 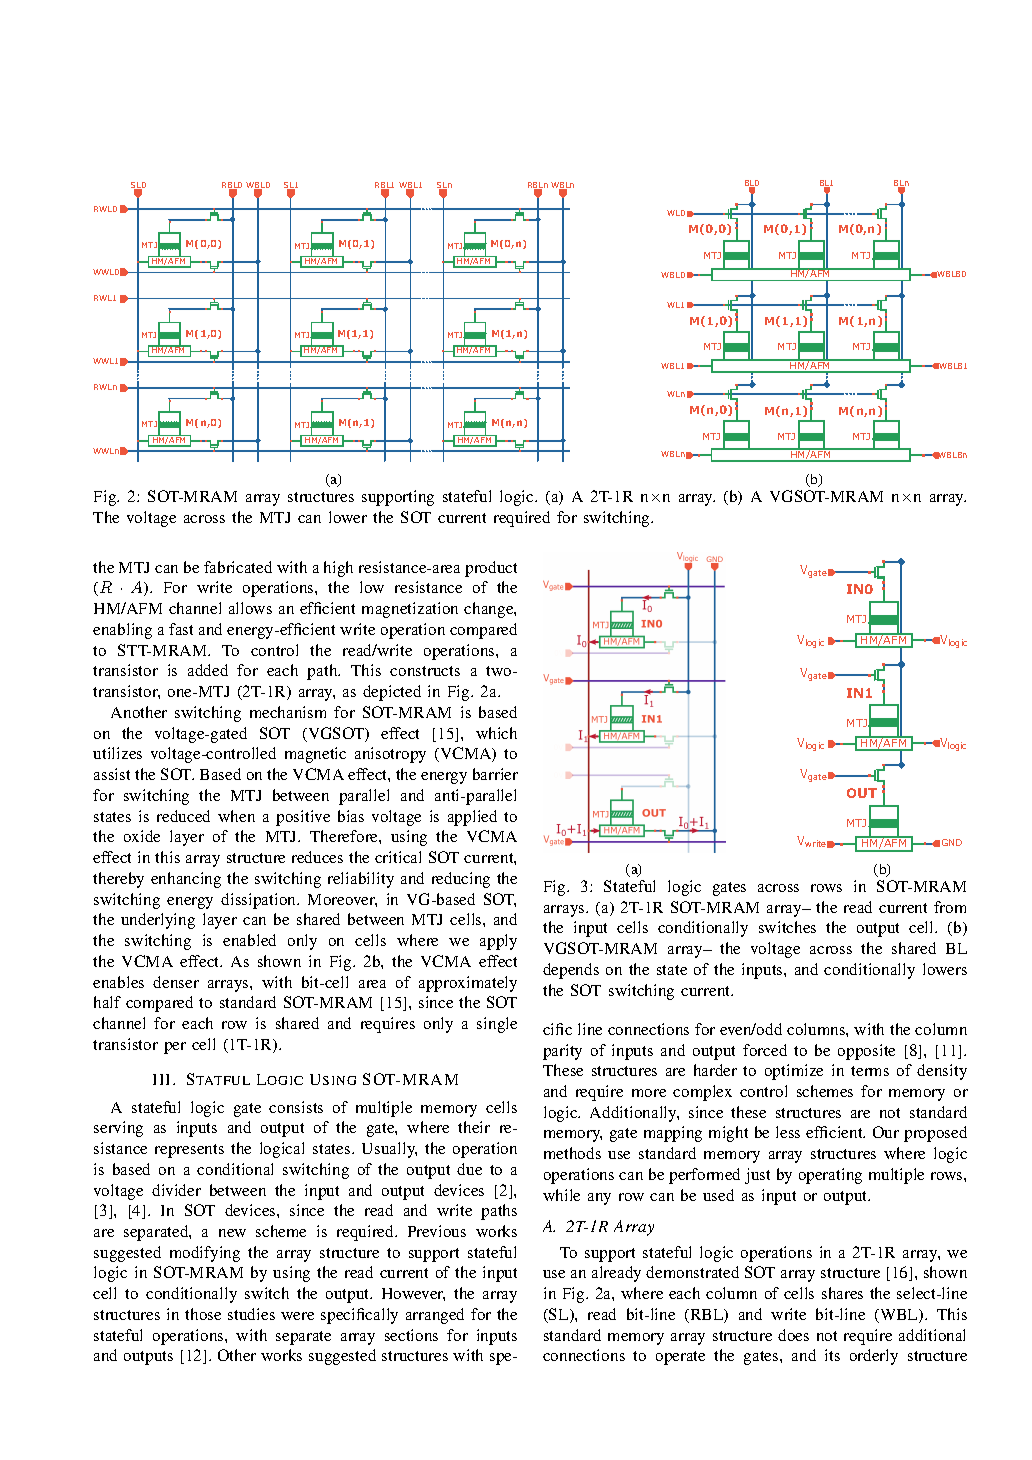 I want to click on opposite, so click(x=866, y=1052).
